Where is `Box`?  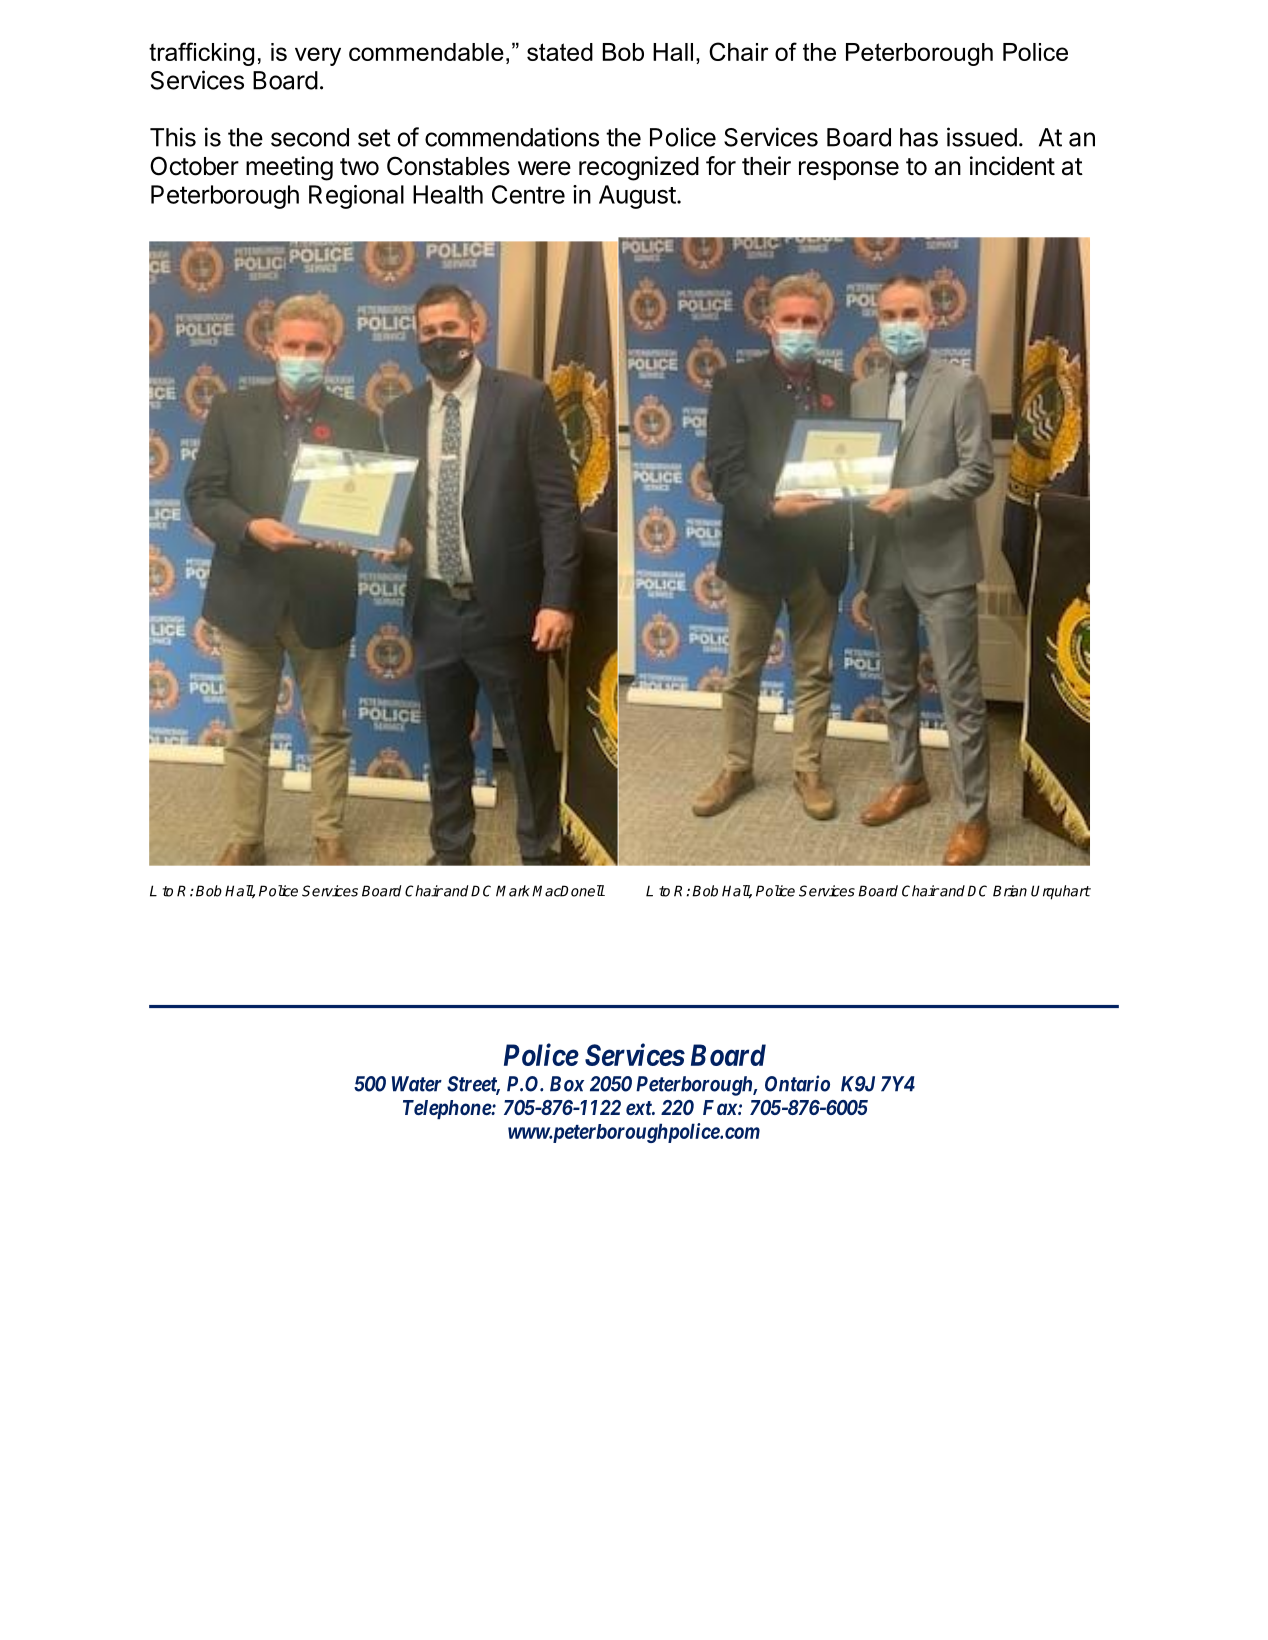
Box is located at coordinates (567, 1084).
